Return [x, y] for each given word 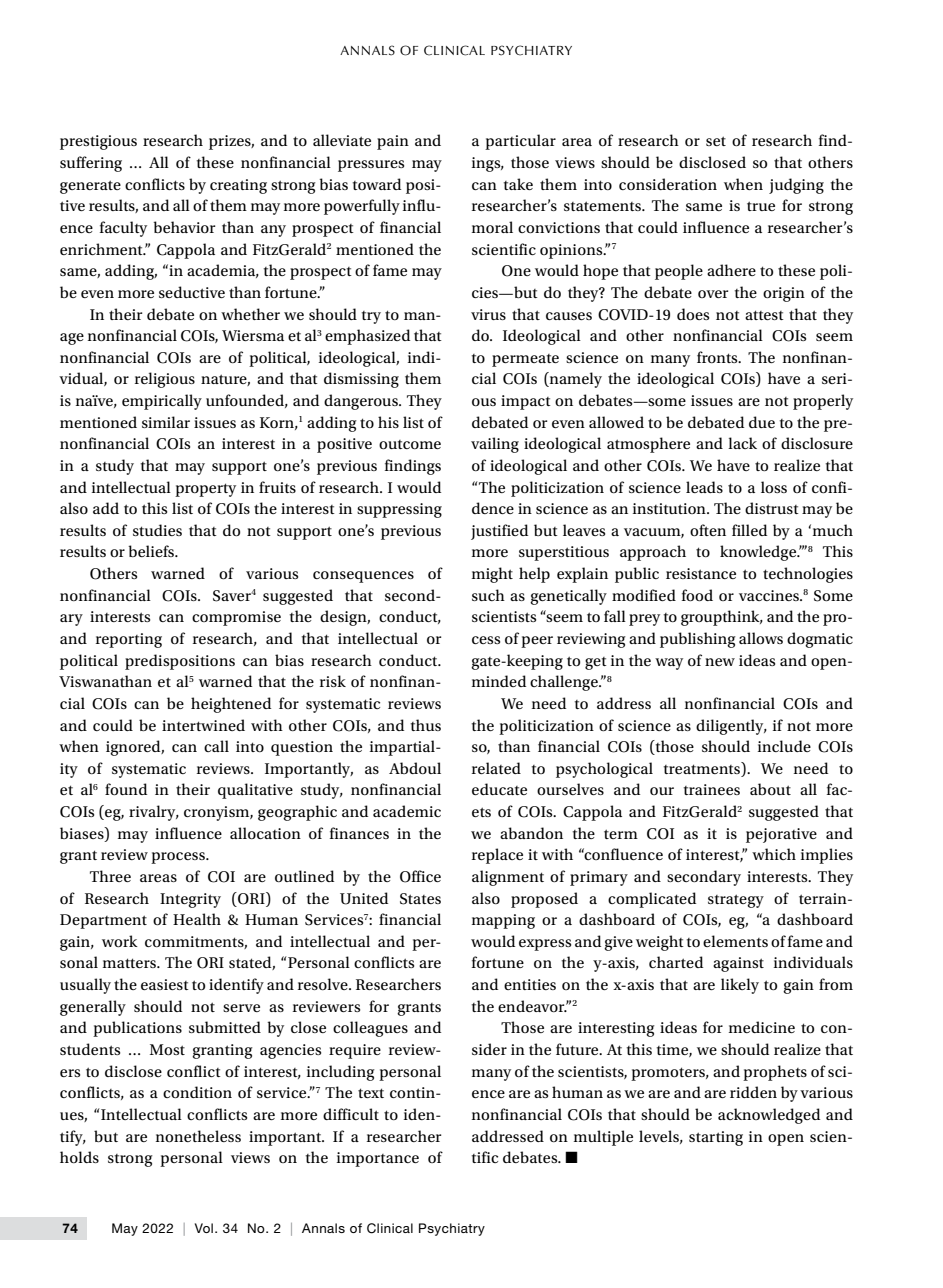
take [518, 184]
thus [426, 725]
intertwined [203, 725]
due [762, 422]
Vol [204, 1228]
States [420, 899]
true [761, 206]
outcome [410, 444]
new [720, 662]
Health [197, 919]
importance [378, 1159]
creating [238, 186]
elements [735, 941]
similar [166, 422]
